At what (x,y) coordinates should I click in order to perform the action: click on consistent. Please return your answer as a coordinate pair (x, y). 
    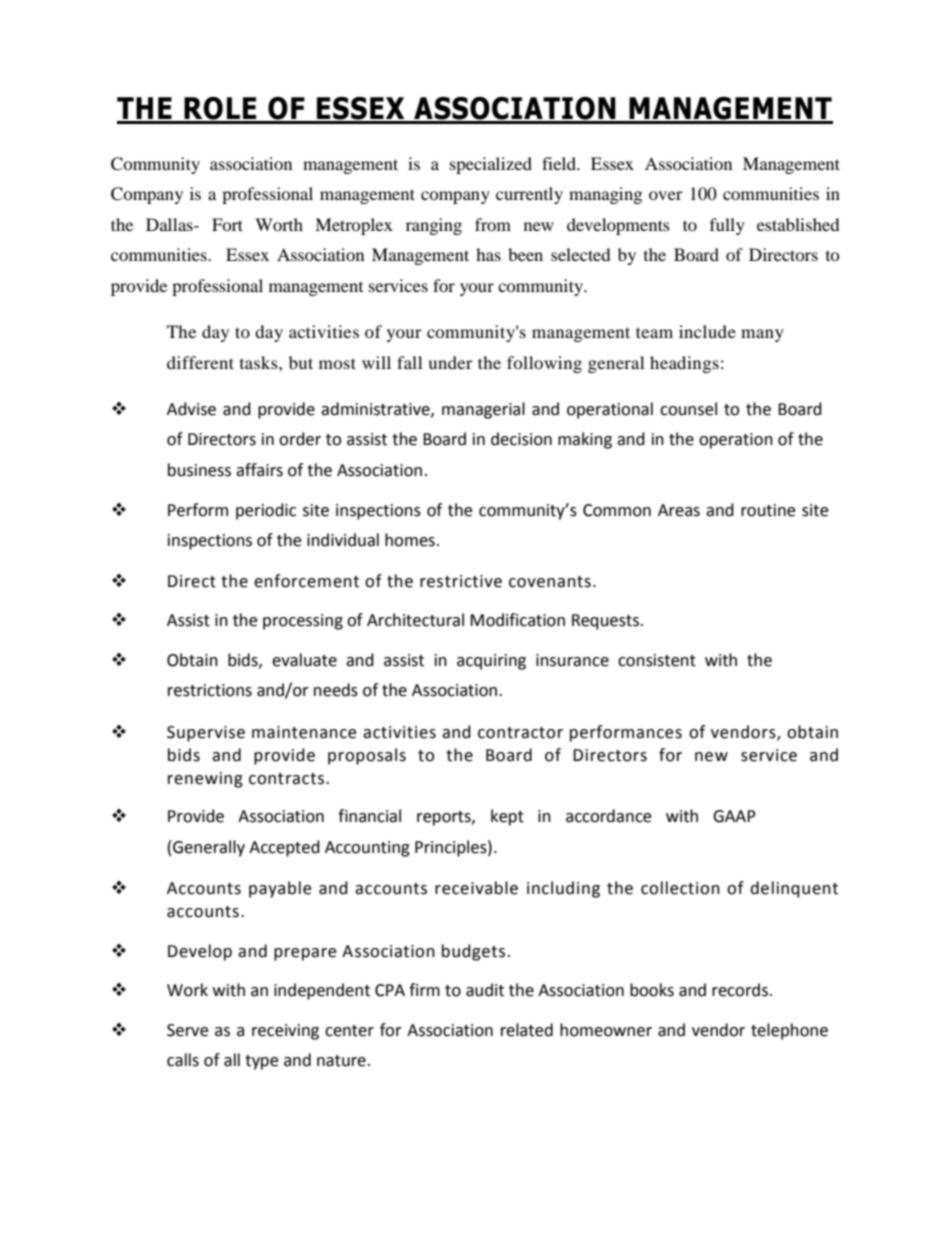
    Looking at the image, I should click on (657, 660).
